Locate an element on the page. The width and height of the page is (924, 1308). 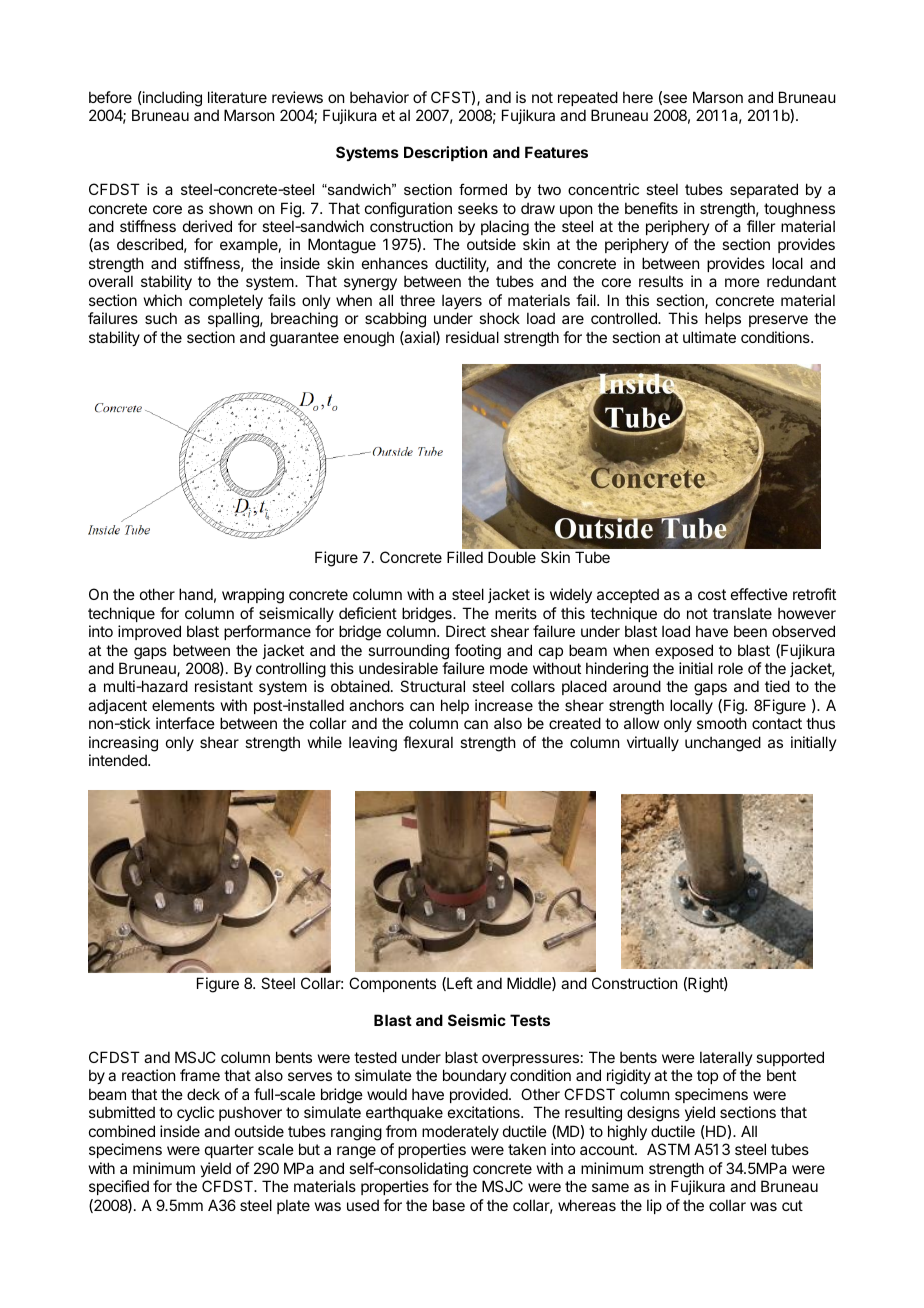
separated is located at coordinates (764, 190).
